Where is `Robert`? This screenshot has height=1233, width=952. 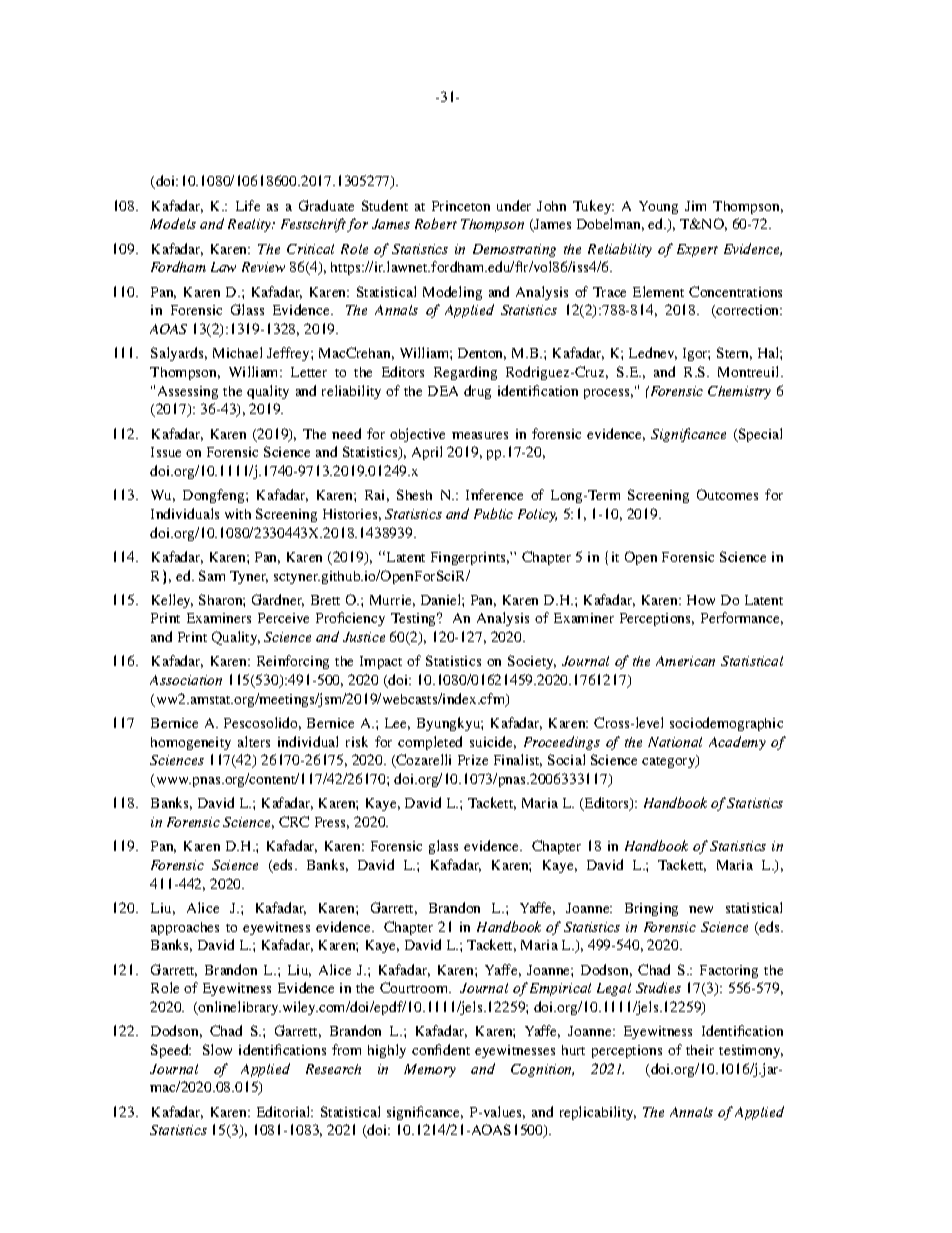 Robert is located at coordinates (436, 223).
